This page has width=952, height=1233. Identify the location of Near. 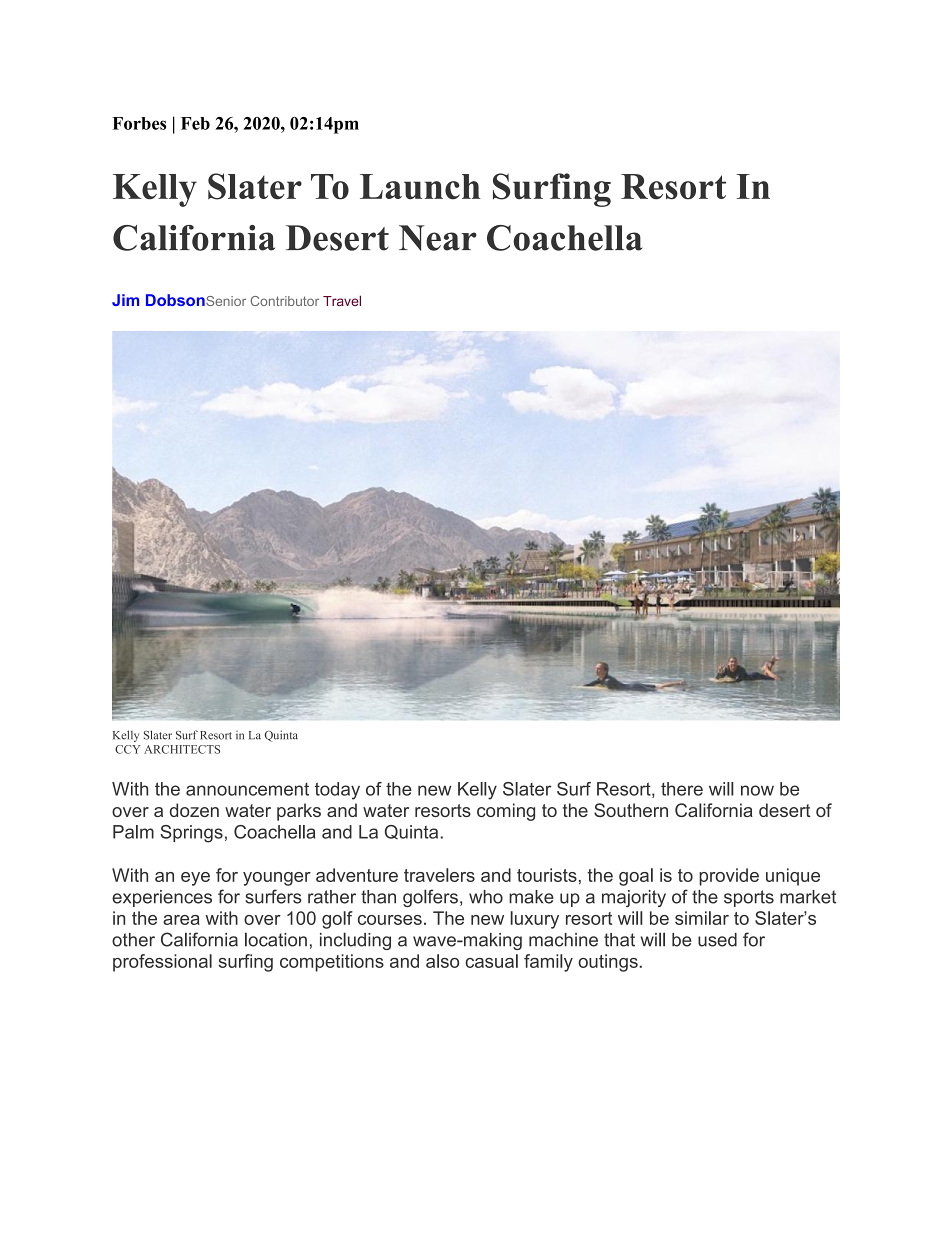
(438, 238).
